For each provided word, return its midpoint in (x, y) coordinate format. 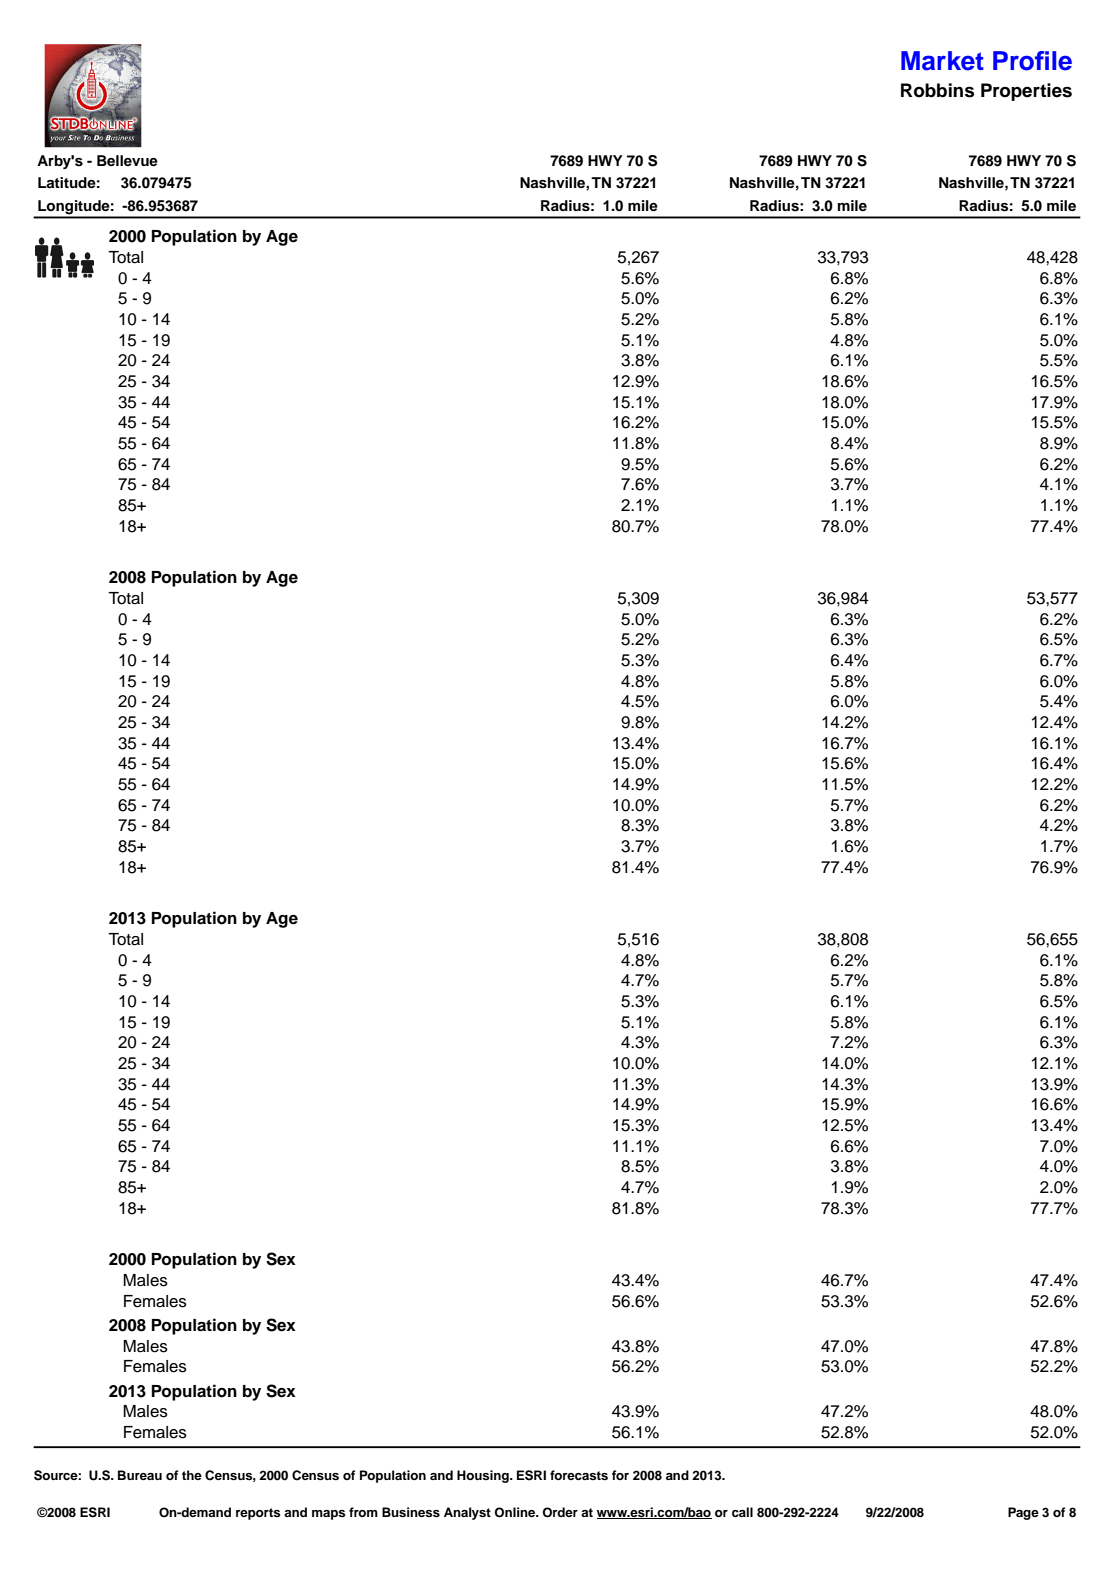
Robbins (937, 90)
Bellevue (127, 160)
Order (560, 1512)
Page (1023, 1513)
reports (258, 1514)
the (192, 1475)
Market (942, 61)
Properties (1026, 92)
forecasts (579, 1475)
